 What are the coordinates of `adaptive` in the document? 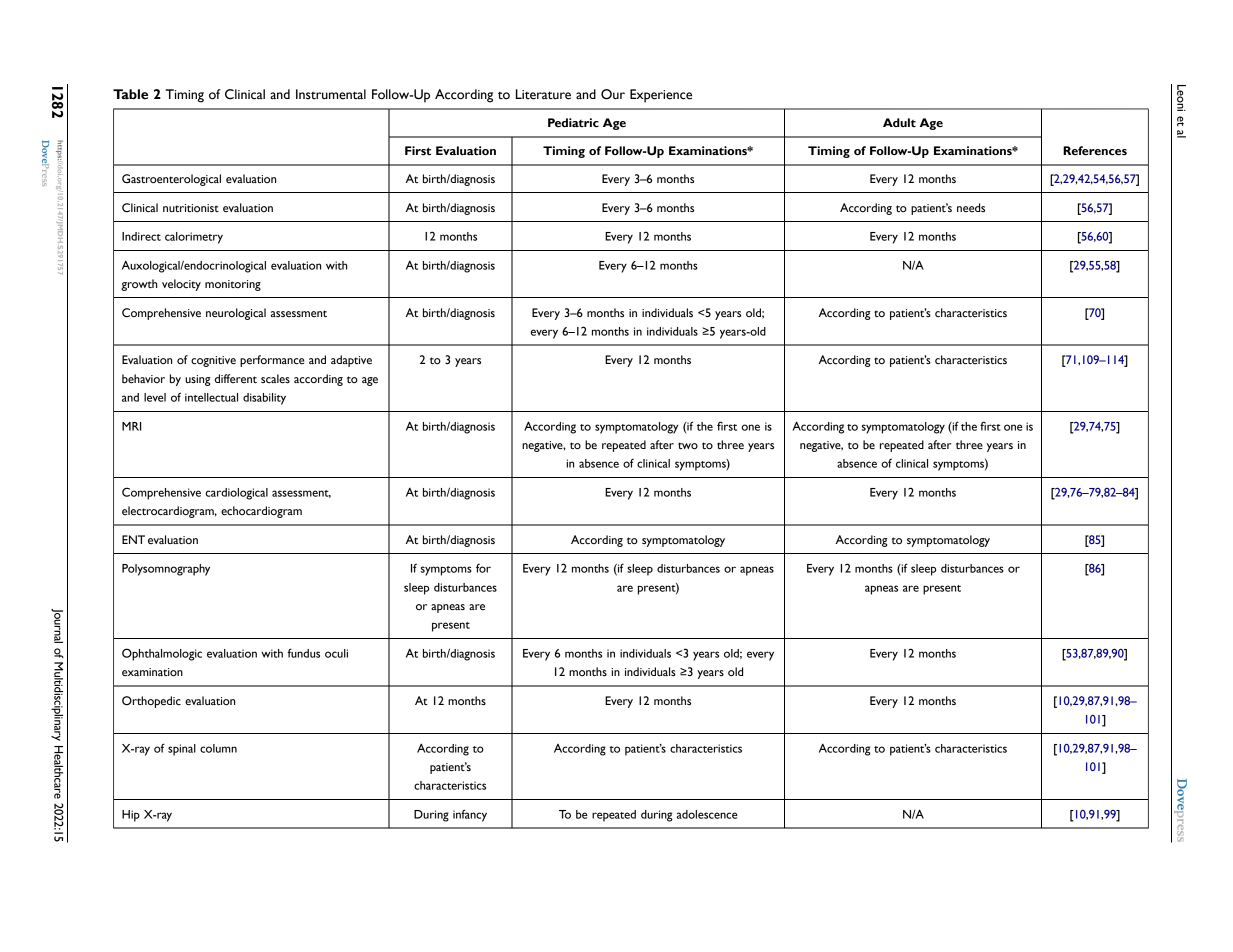 It's located at (351, 361).
